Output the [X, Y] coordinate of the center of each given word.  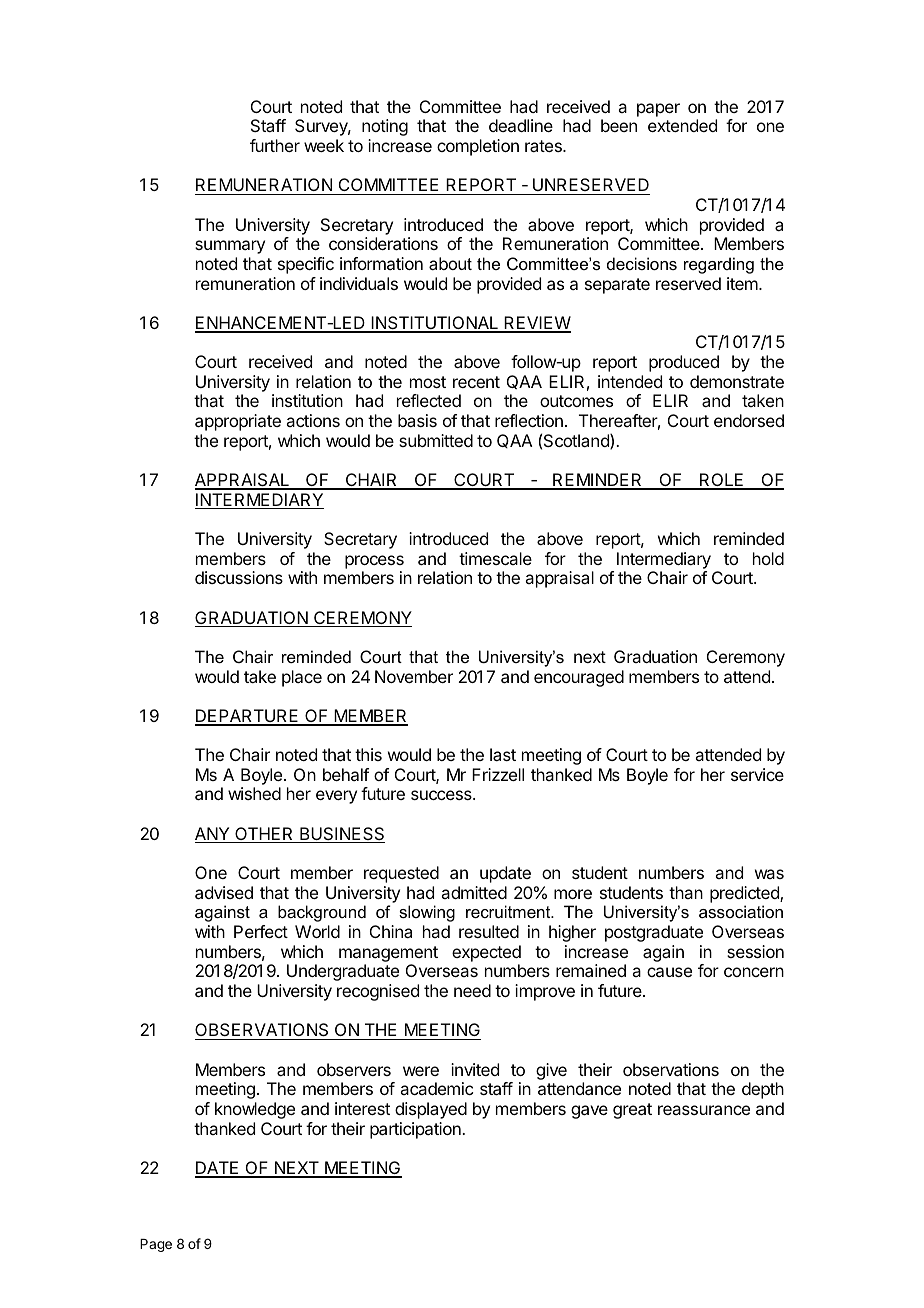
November [414, 676]
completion [478, 147]
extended [682, 125]
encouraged [579, 678]
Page [156, 1245]
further [275, 145]
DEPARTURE [248, 717]
